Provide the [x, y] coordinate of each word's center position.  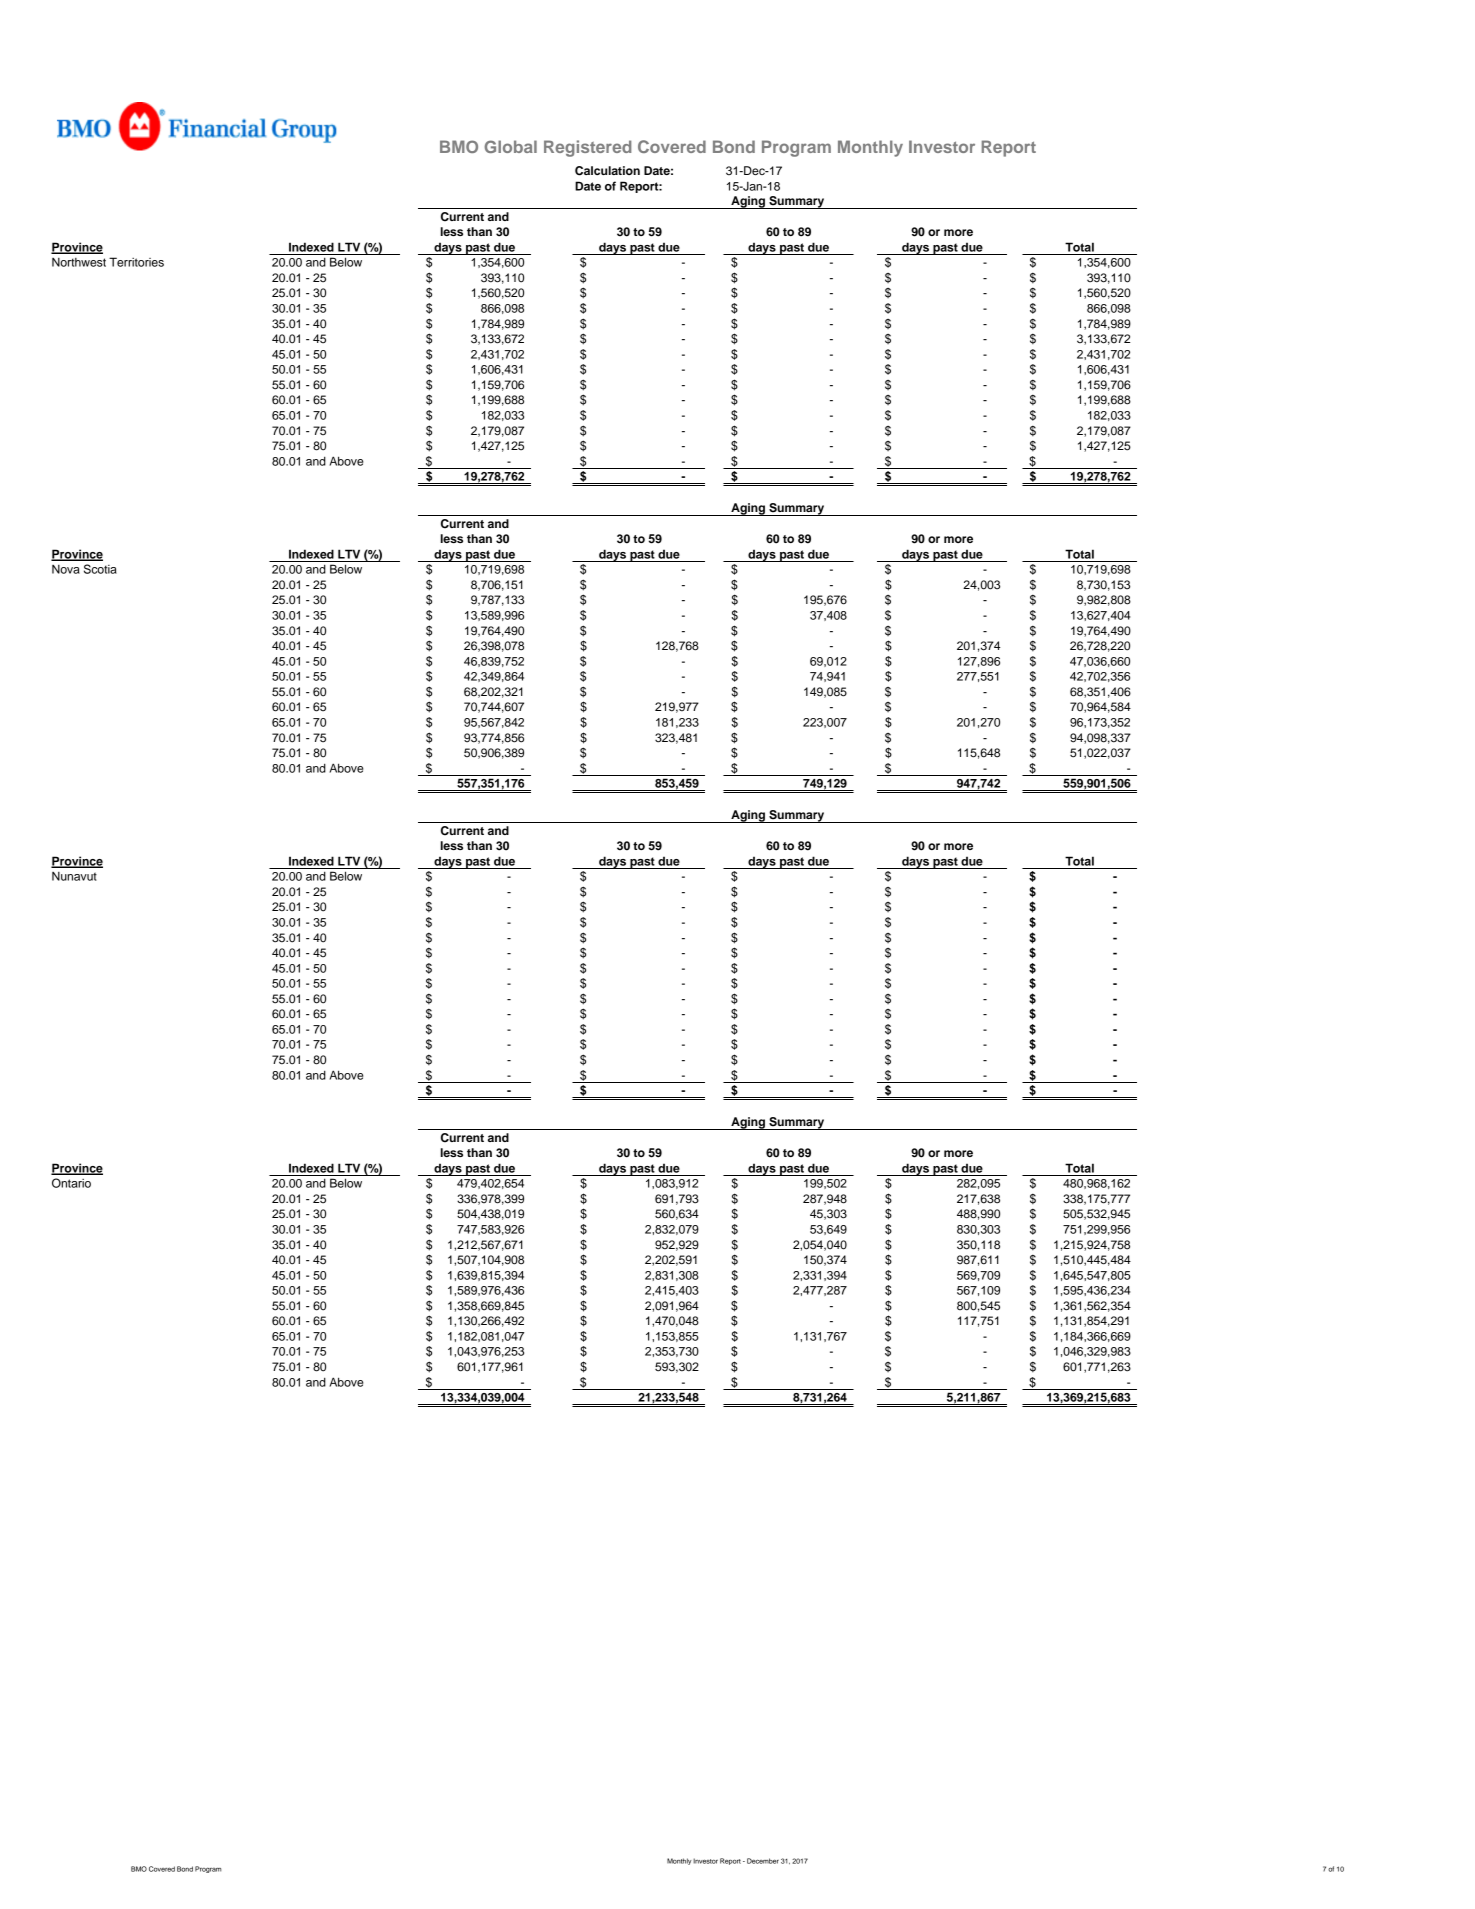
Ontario [71, 1183]
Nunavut [74, 876]
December [763, 1861]
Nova [66, 569]
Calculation [607, 171]
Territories [136, 262]
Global [510, 146]
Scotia [100, 569]
